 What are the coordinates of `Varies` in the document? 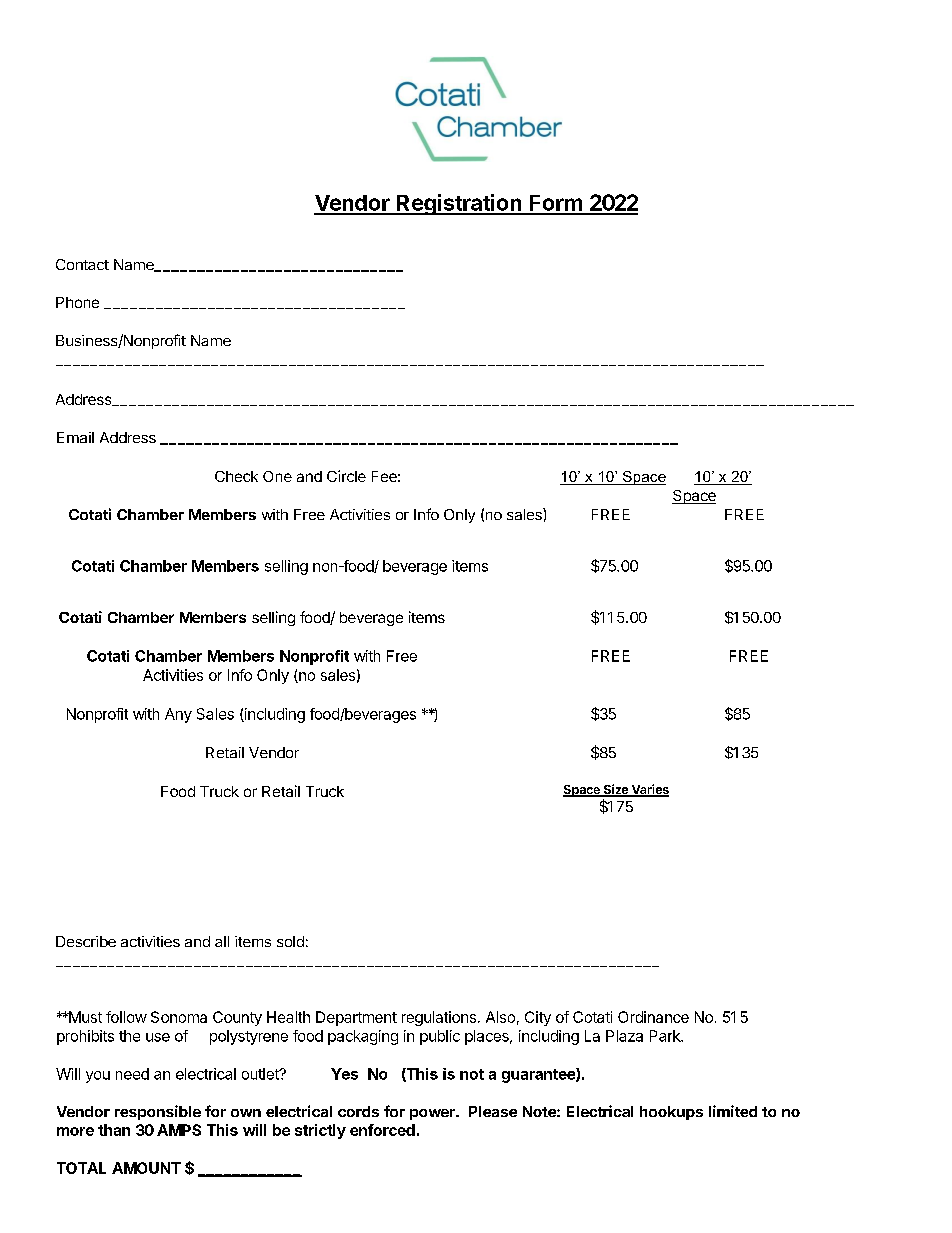 It's located at (649, 790).
